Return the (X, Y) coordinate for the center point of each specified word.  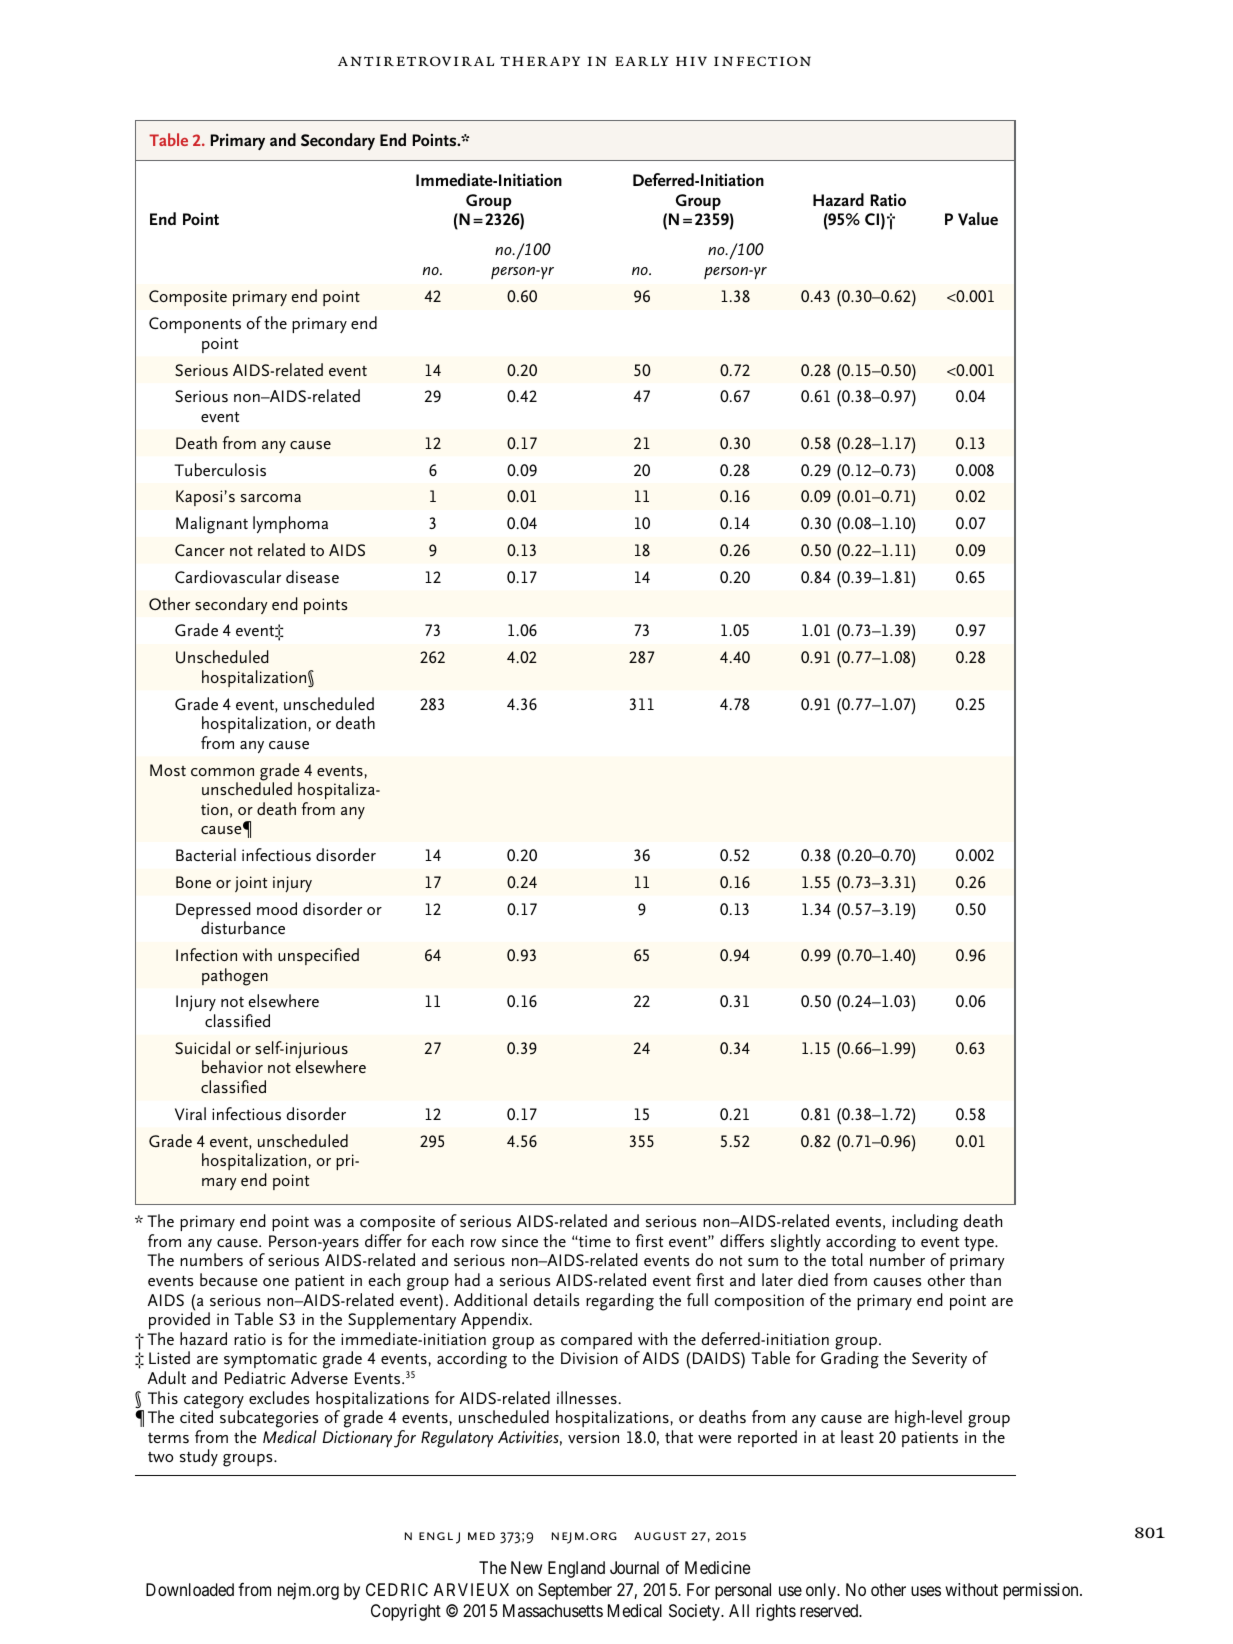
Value (978, 219)
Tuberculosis (220, 469)
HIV (691, 61)
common (222, 772)
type (980, 1244)
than (985, 1279)
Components (195, 325)
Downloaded (190, 1589)
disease (312, 576)
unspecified (318, 956)
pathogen (235, 977)
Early (642, 61)
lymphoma (290, 524)
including (925, 1223)
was (327, 1223)
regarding (620, 1302)
